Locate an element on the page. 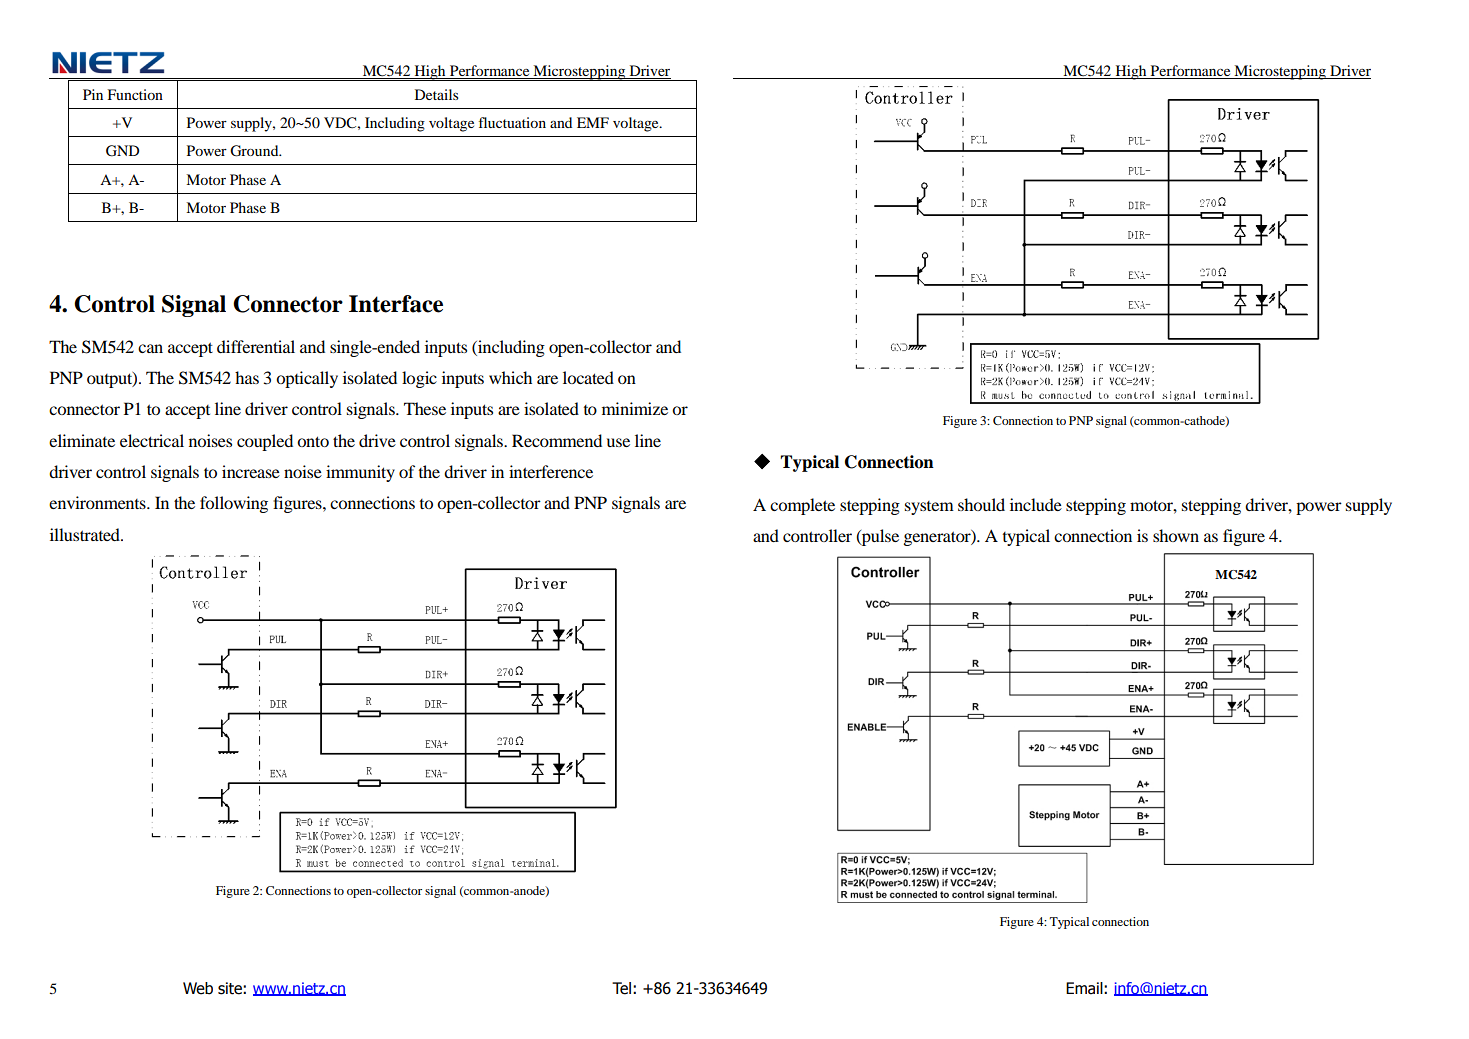 This image has width=1469, height=1039. illustrated is located at coordinates (86, 534).
